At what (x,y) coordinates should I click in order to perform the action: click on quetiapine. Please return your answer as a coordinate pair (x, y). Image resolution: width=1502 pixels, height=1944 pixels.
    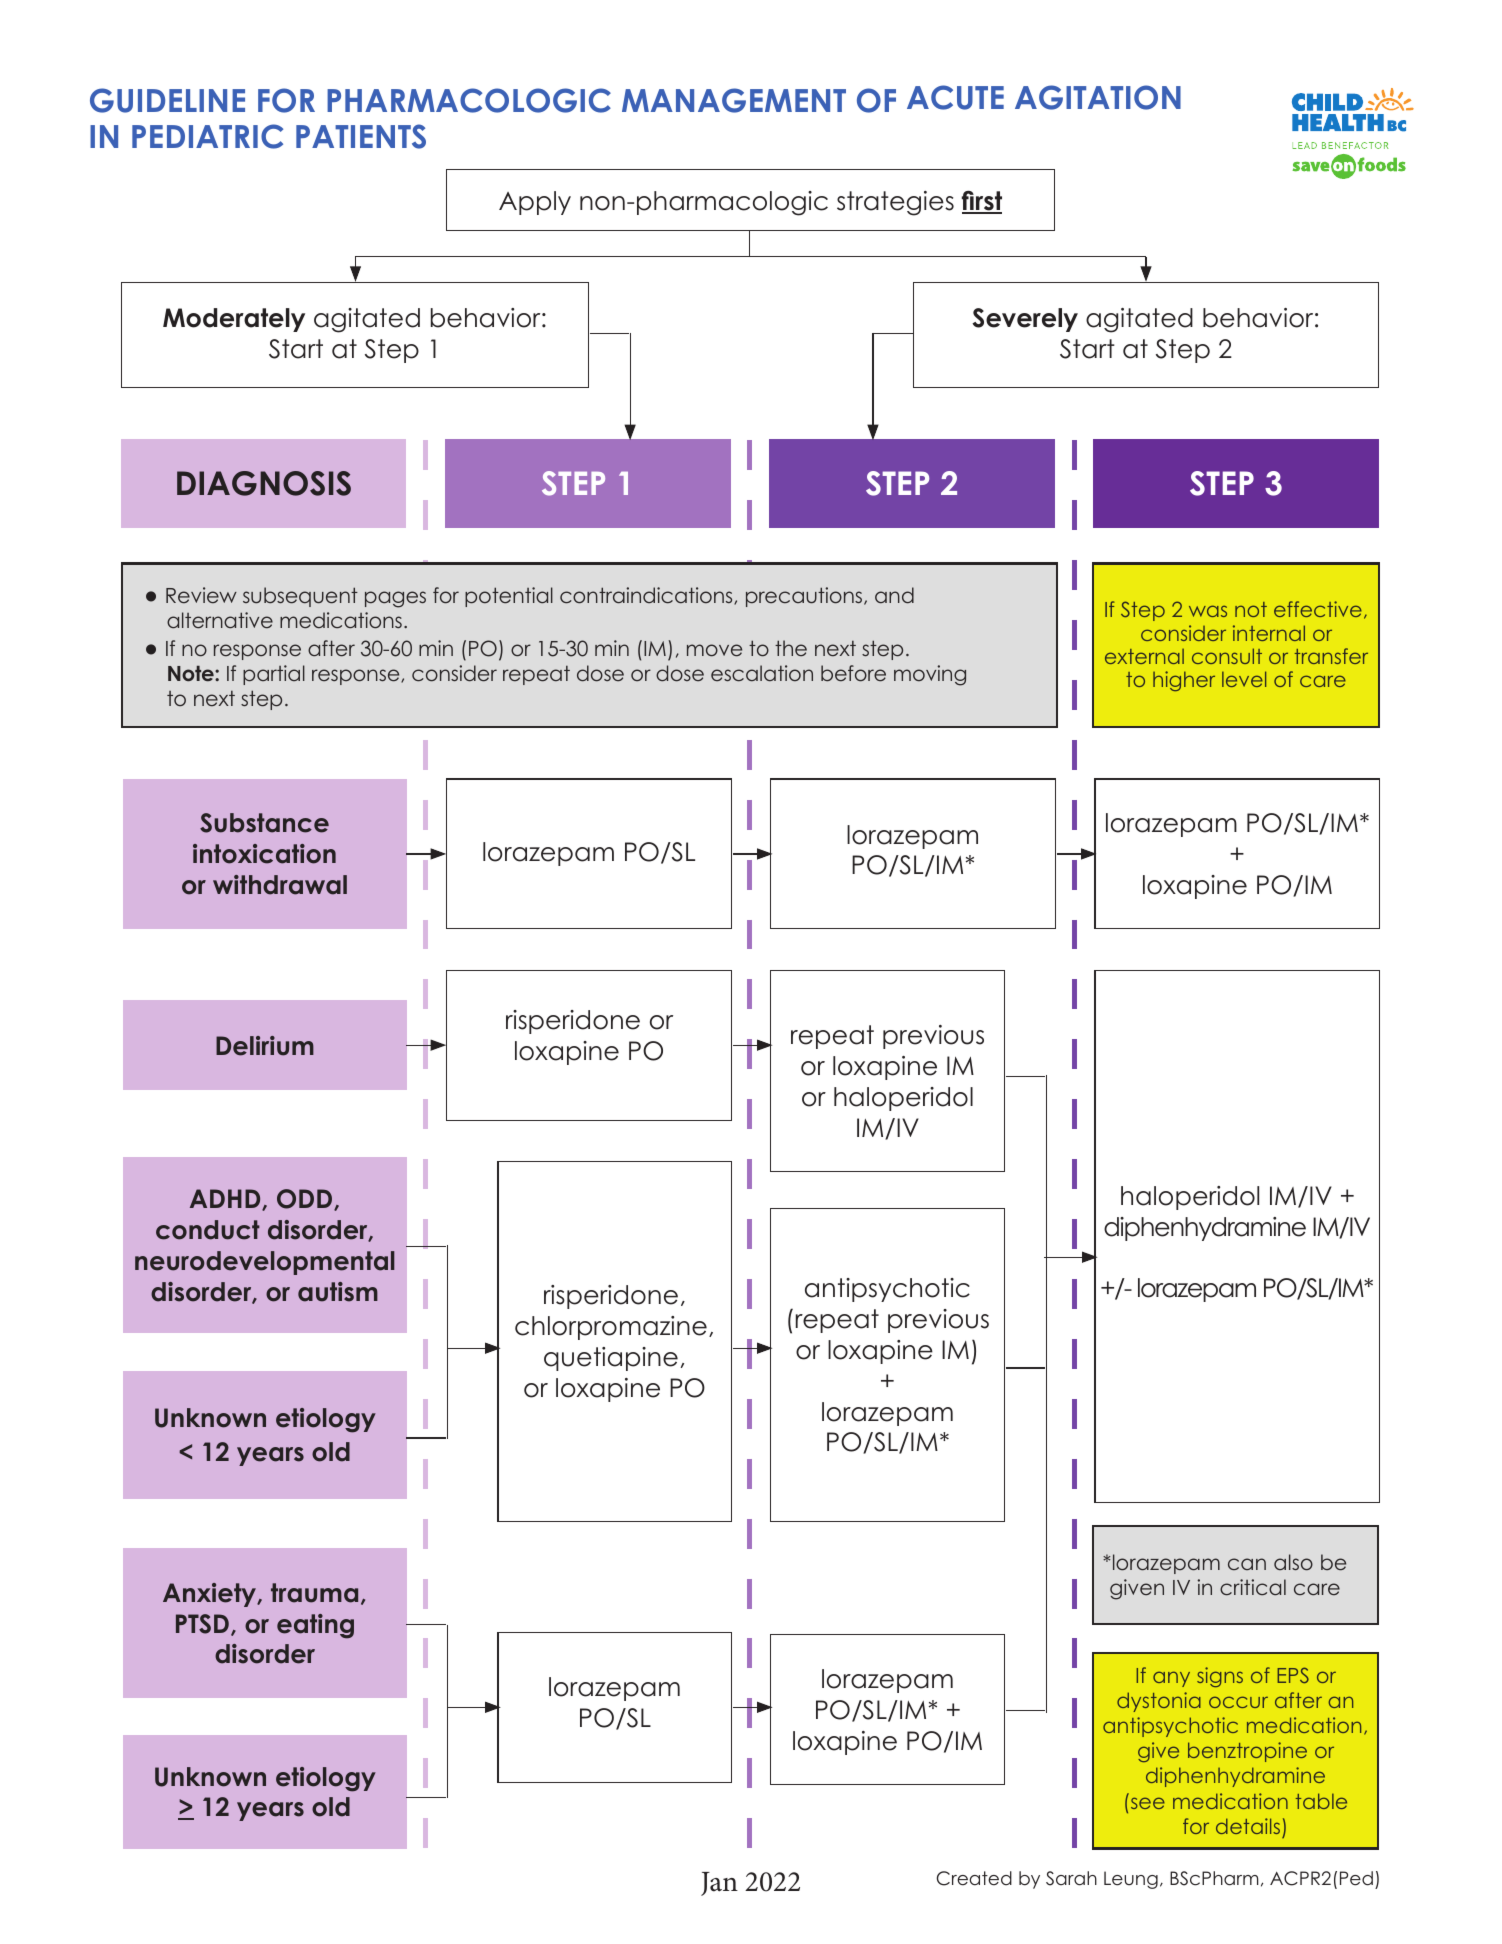
    Looking at the image, I should click on (611, 1359).
